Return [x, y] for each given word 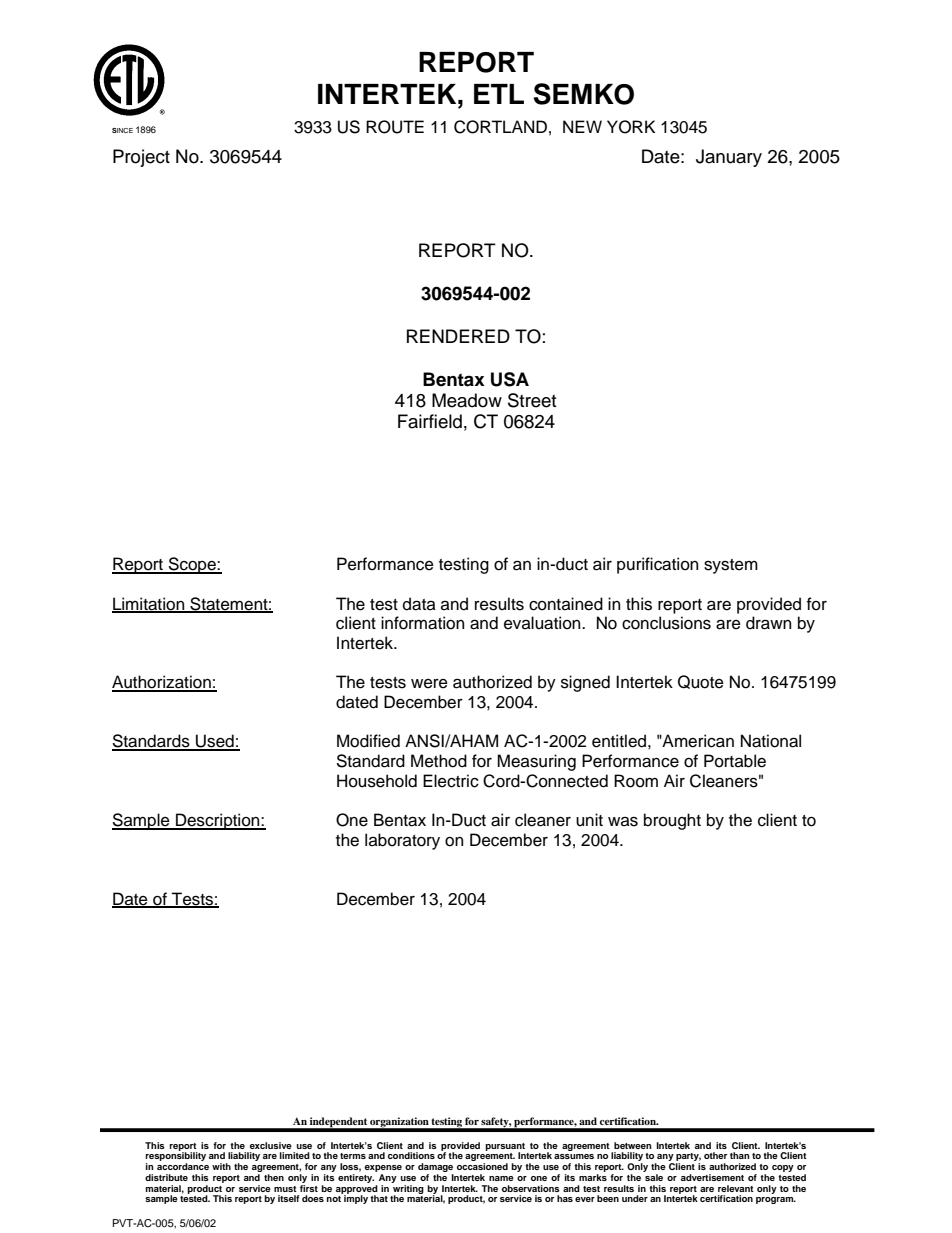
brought [672, 821]
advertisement [712, 1177]
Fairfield [430, 421]
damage [436, 1169]
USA [510, 379]
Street [532, 400]
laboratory [402, 841]
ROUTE [395, 127]
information [422, 623]
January [729, 158]
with [221, 1166]
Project [141, 158]
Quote [701, 682]
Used [215, 742]
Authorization [162, 683]
